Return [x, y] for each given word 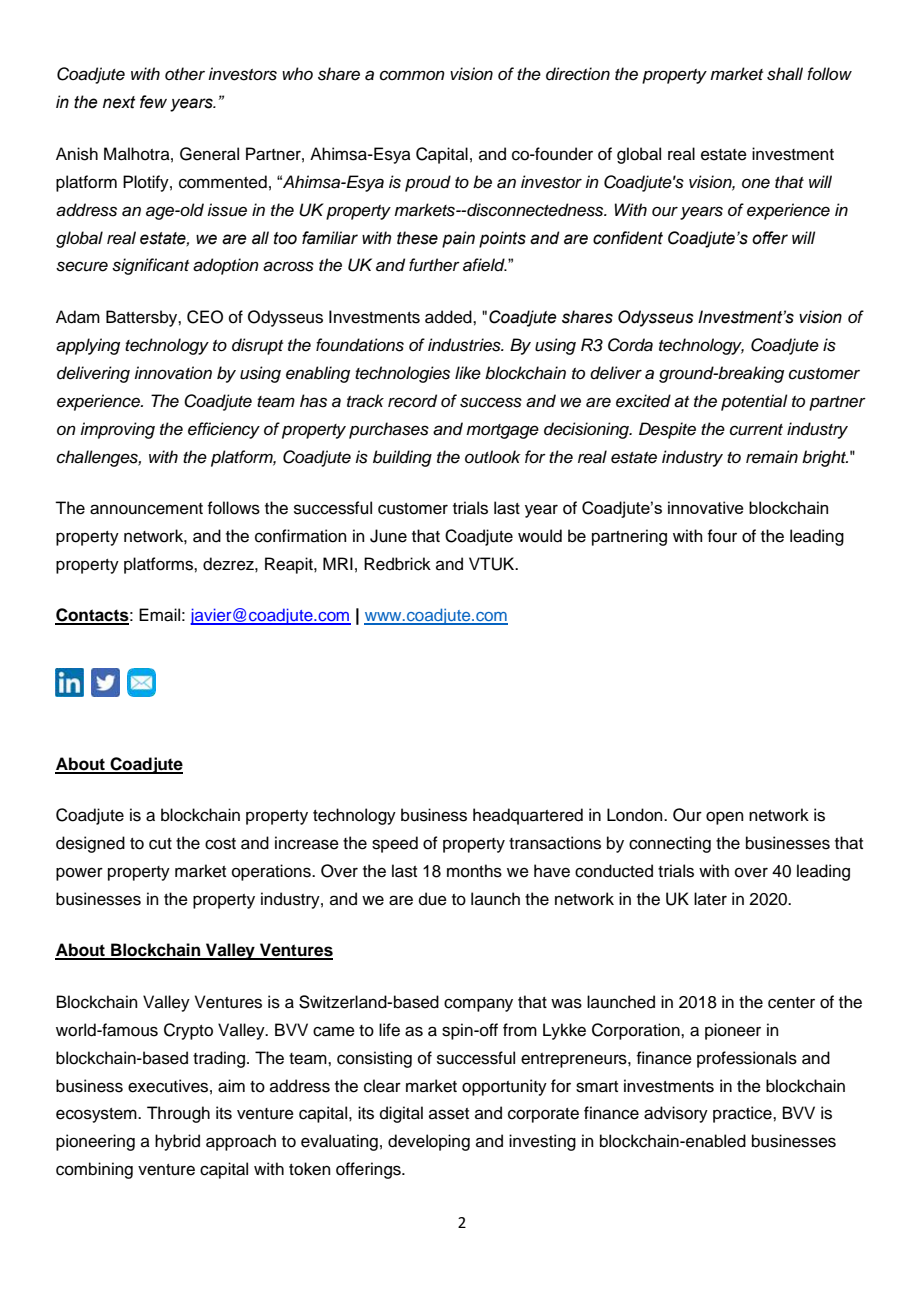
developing [429, 1142]
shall [785, 74]
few [153, 102]
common [412, 75]
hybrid [177, 1142]
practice [743, 1114]
